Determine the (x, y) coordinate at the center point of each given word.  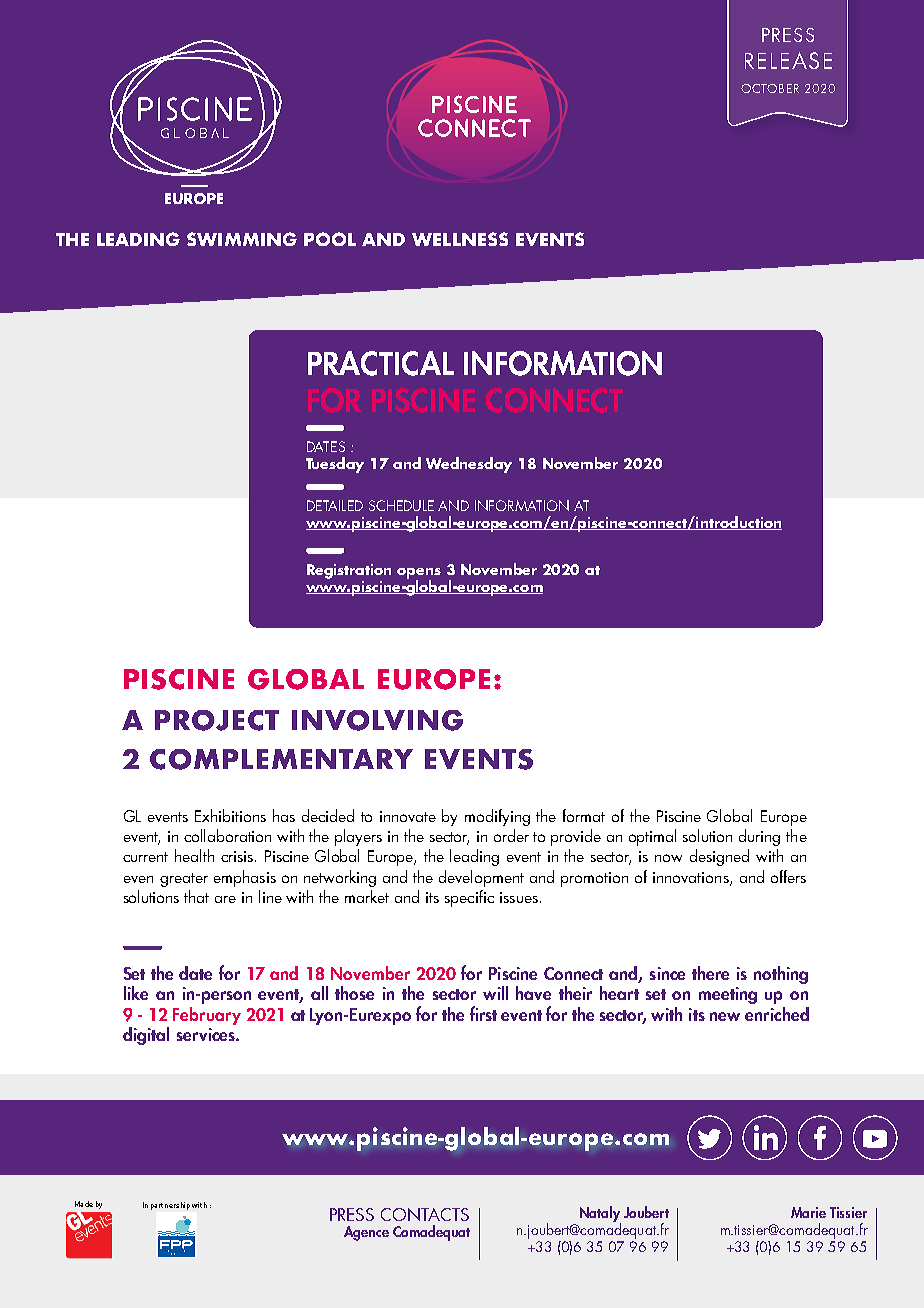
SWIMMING (242, 239)
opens (419, 574)
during (759, 837)
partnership (170, 1206)
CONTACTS (425, 1214)
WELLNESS (460, 239)
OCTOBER (770, 88)
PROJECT (217, 720)
